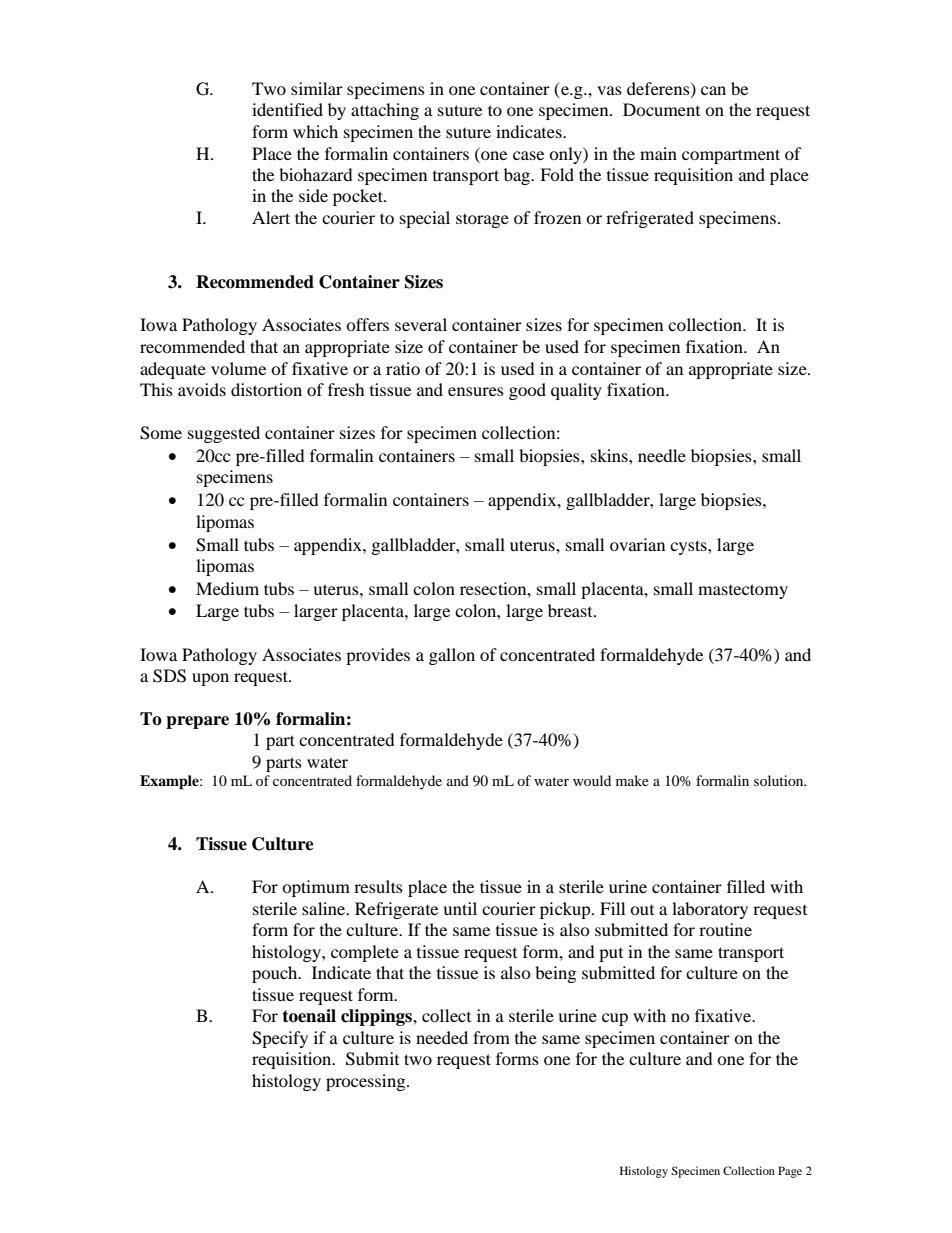  Describe the element at coordinates (713, 90) in the screenshot. I see `can` at that location.
